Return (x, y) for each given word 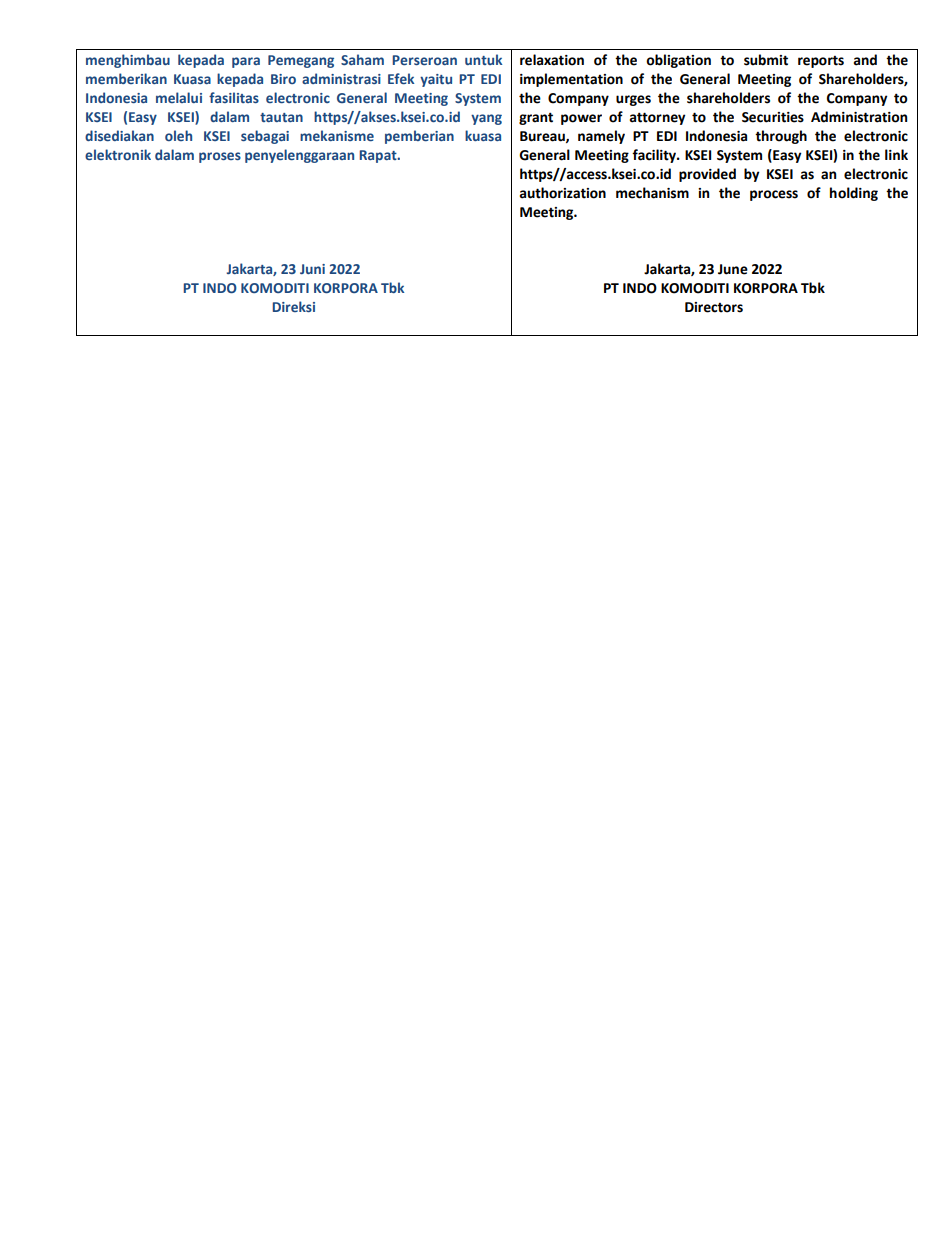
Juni (312, 269)
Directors (714, 307)
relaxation (552, 60)
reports (821, 62)
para (246, 62)
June (733, 269)
